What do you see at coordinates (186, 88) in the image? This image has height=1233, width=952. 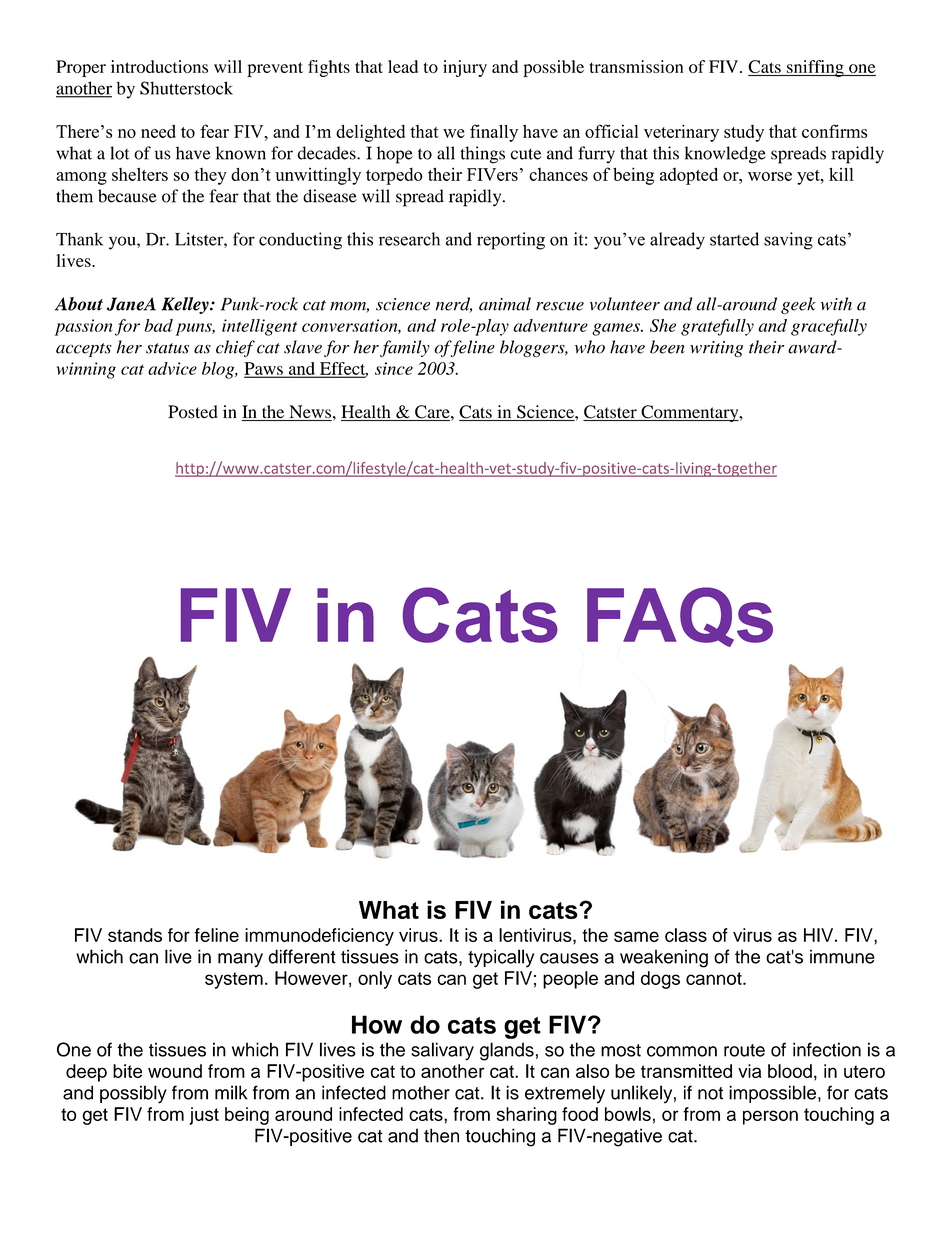 I see `Shutterstock` at bounding box center [186, 88].
